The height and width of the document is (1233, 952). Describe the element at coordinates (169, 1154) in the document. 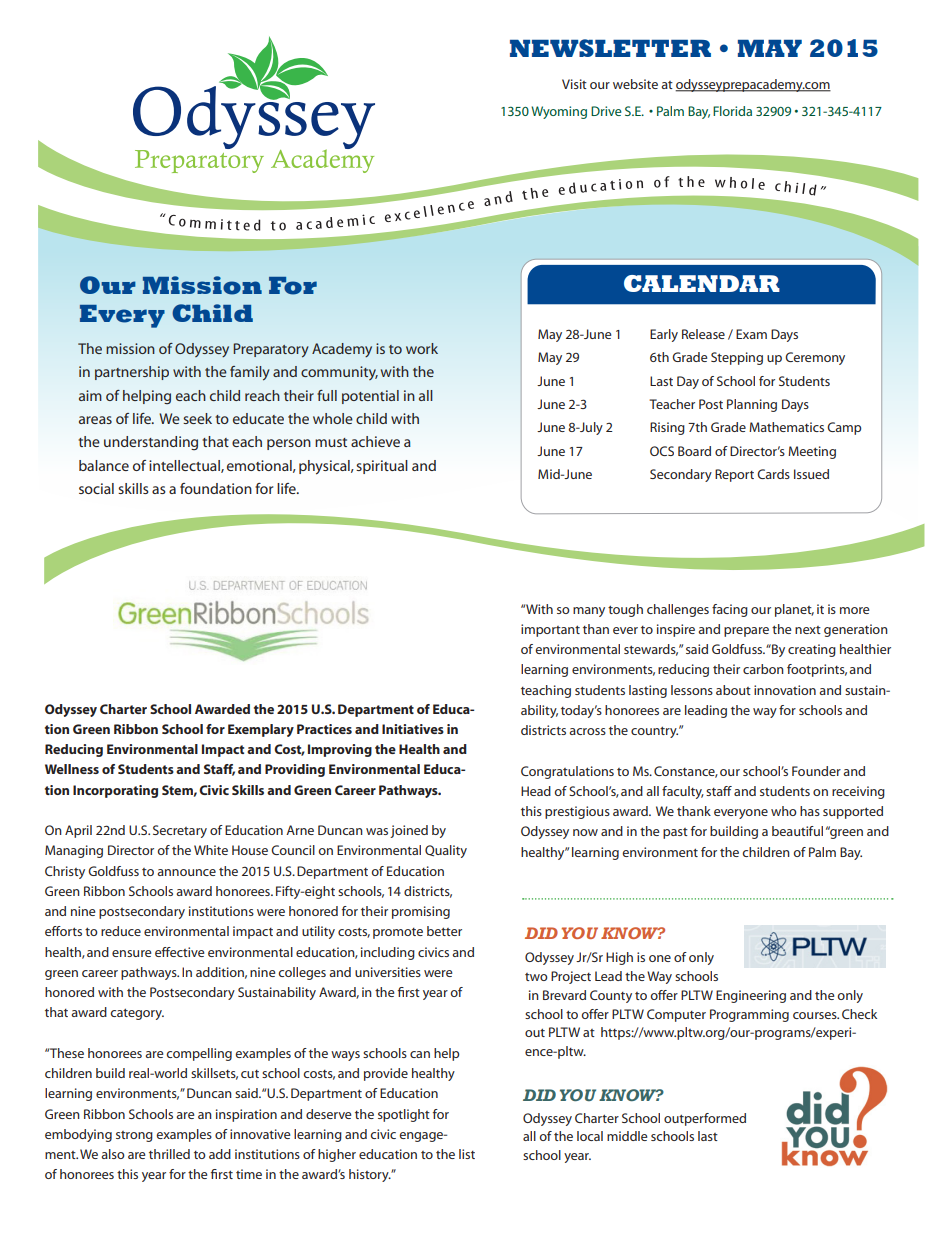

I see `thrilled` at that location.
